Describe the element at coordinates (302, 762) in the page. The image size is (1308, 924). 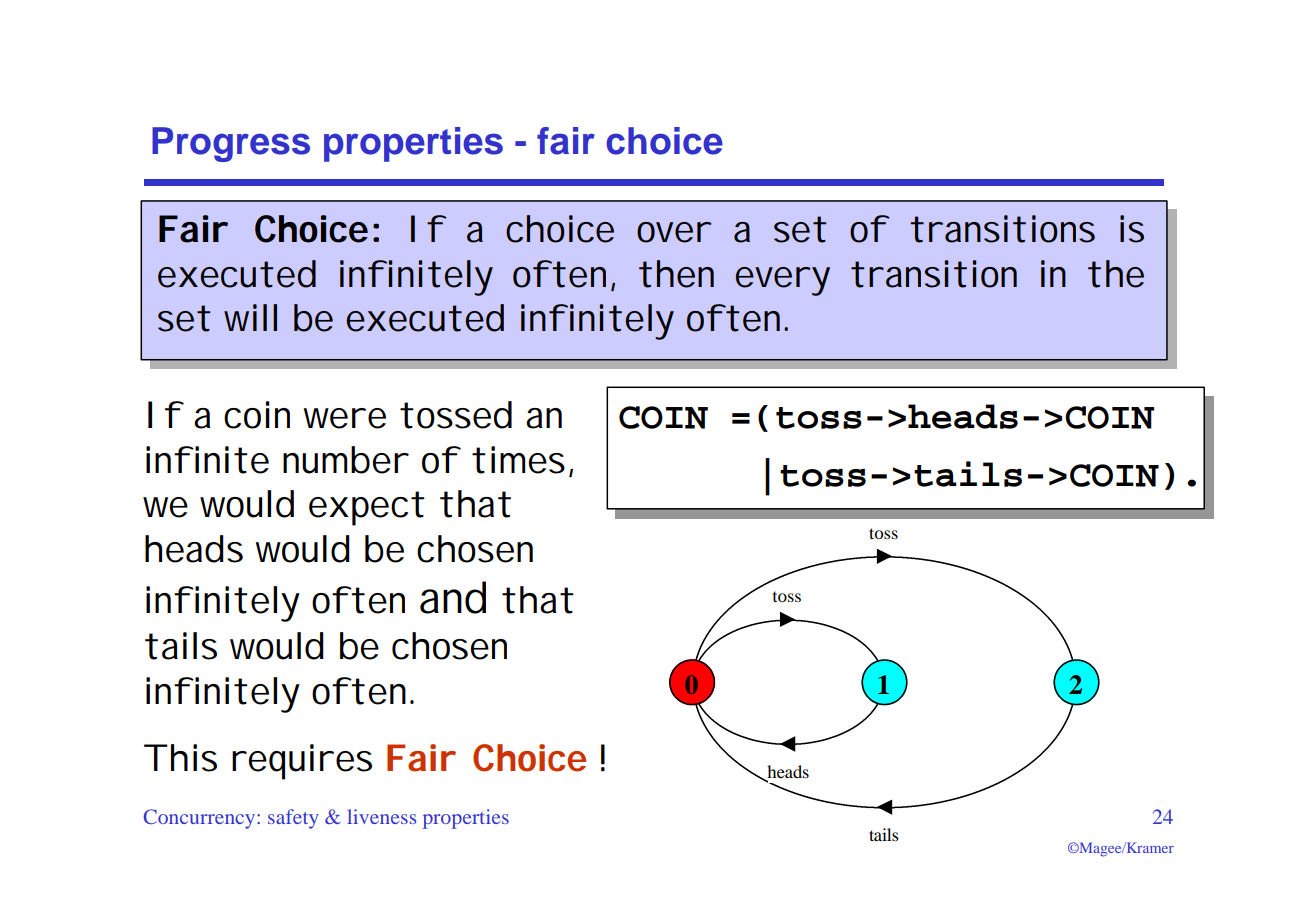
I see `requires` at that location.
